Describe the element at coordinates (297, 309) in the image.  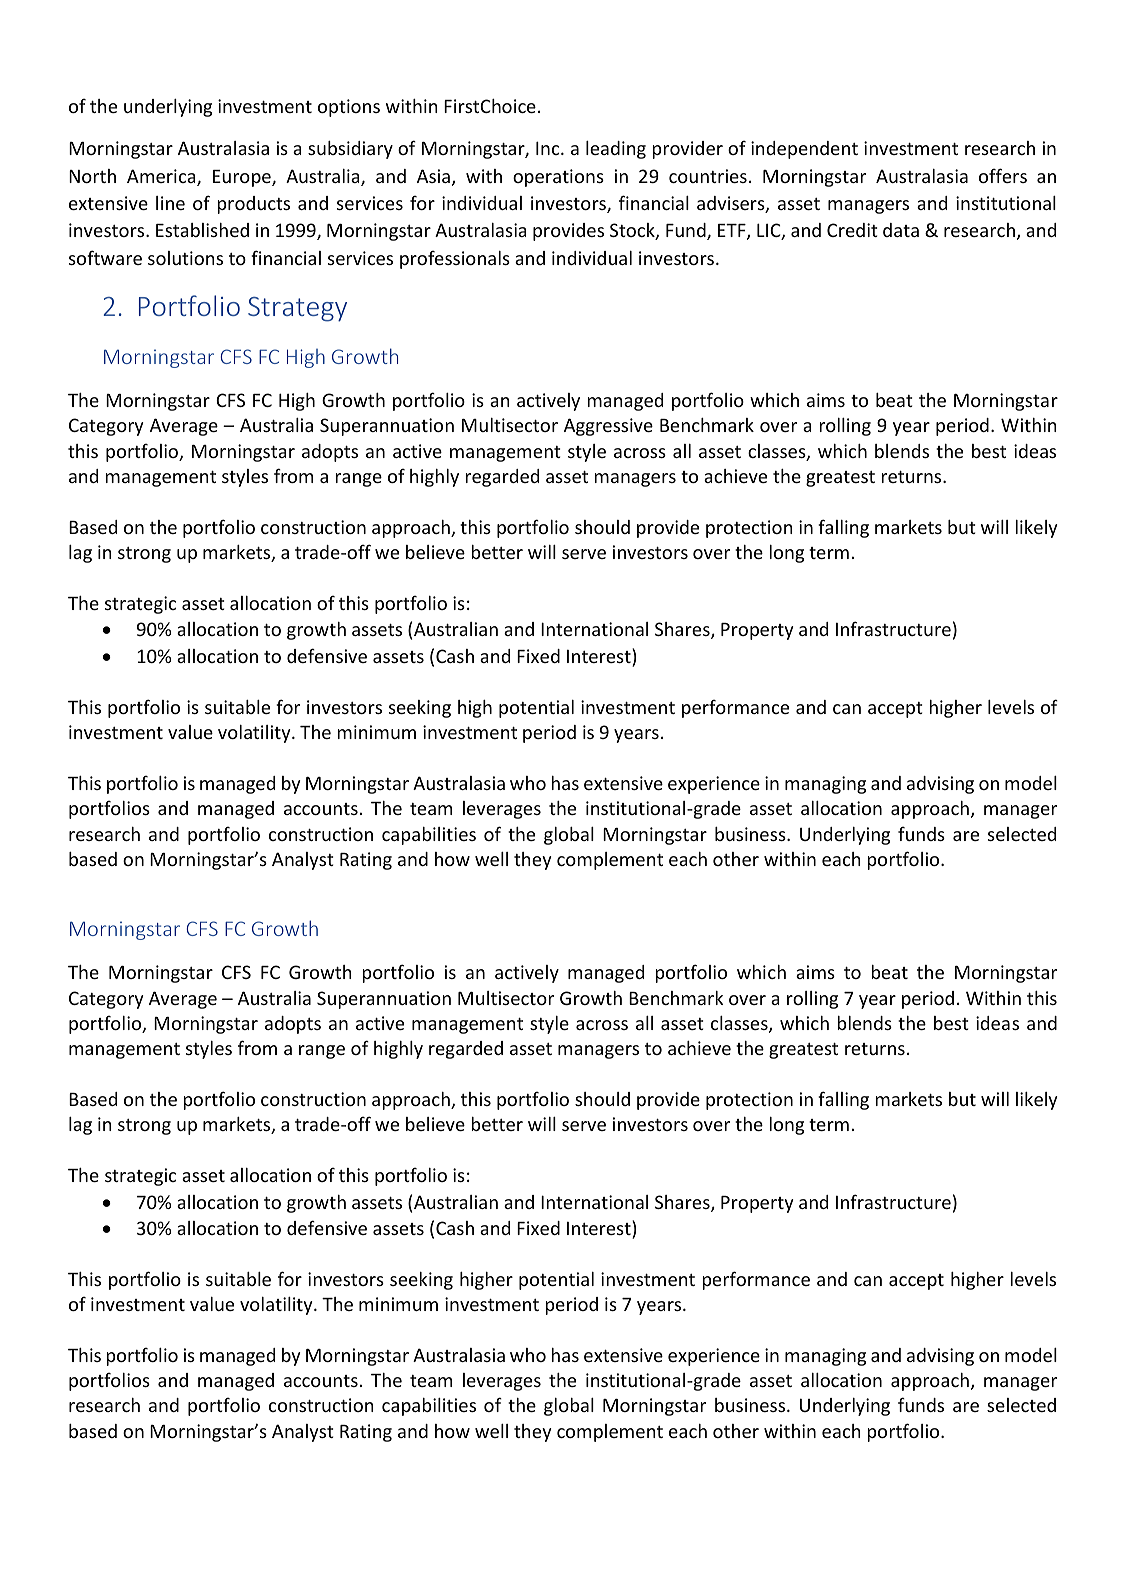
I see `Strategy` at that location.
